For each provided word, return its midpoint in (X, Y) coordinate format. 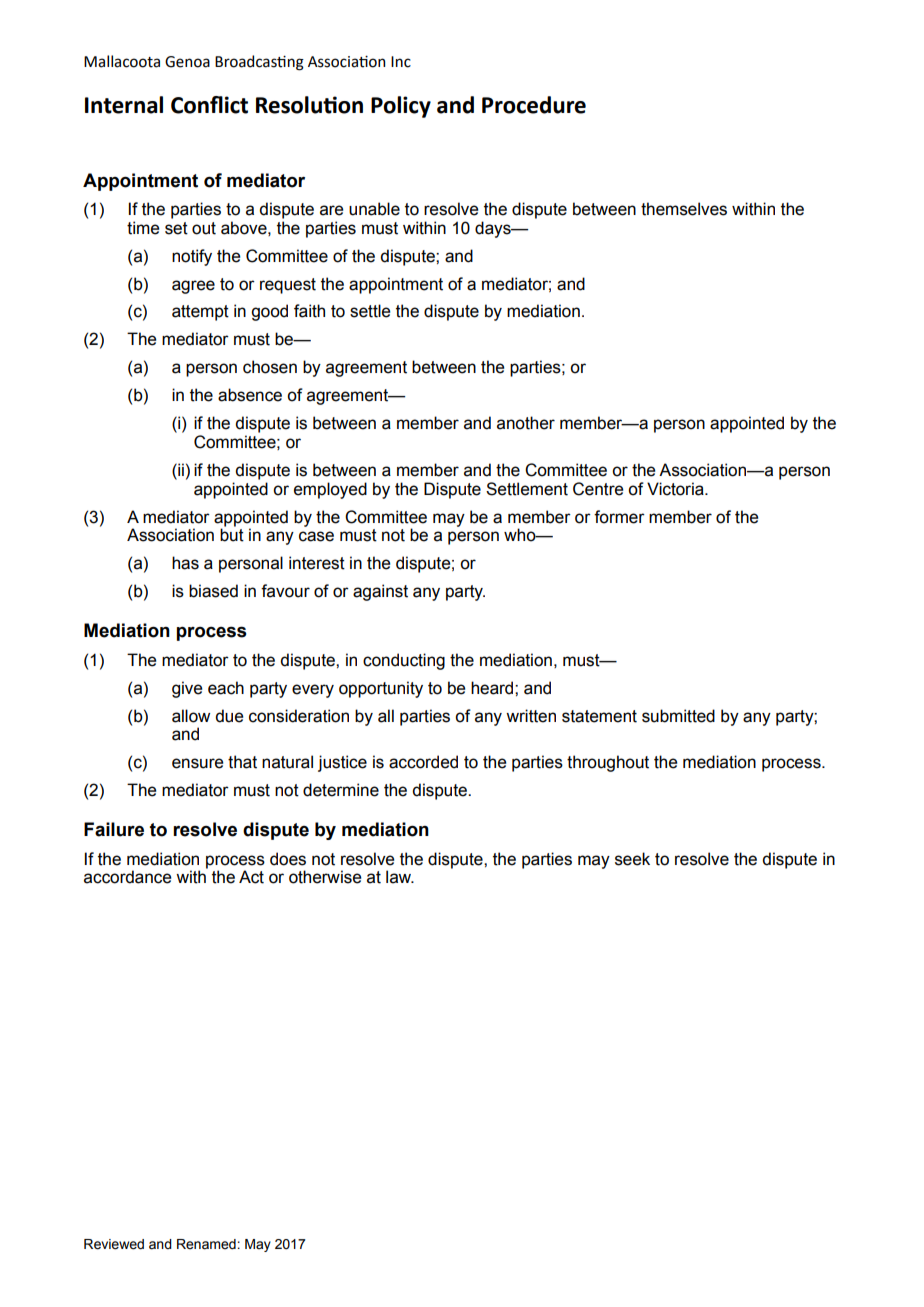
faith (309, 311)
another (526, 423)
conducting (404, 661)
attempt (200, 313)
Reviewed (114, 1244)
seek (632, 859)
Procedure (534, 105)
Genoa (187, 62)
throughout (608, 763)
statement (599, 716)
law (400, 877)
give (187, 689)
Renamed (206, 1244)
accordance (127, 877)
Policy (401, 107)
